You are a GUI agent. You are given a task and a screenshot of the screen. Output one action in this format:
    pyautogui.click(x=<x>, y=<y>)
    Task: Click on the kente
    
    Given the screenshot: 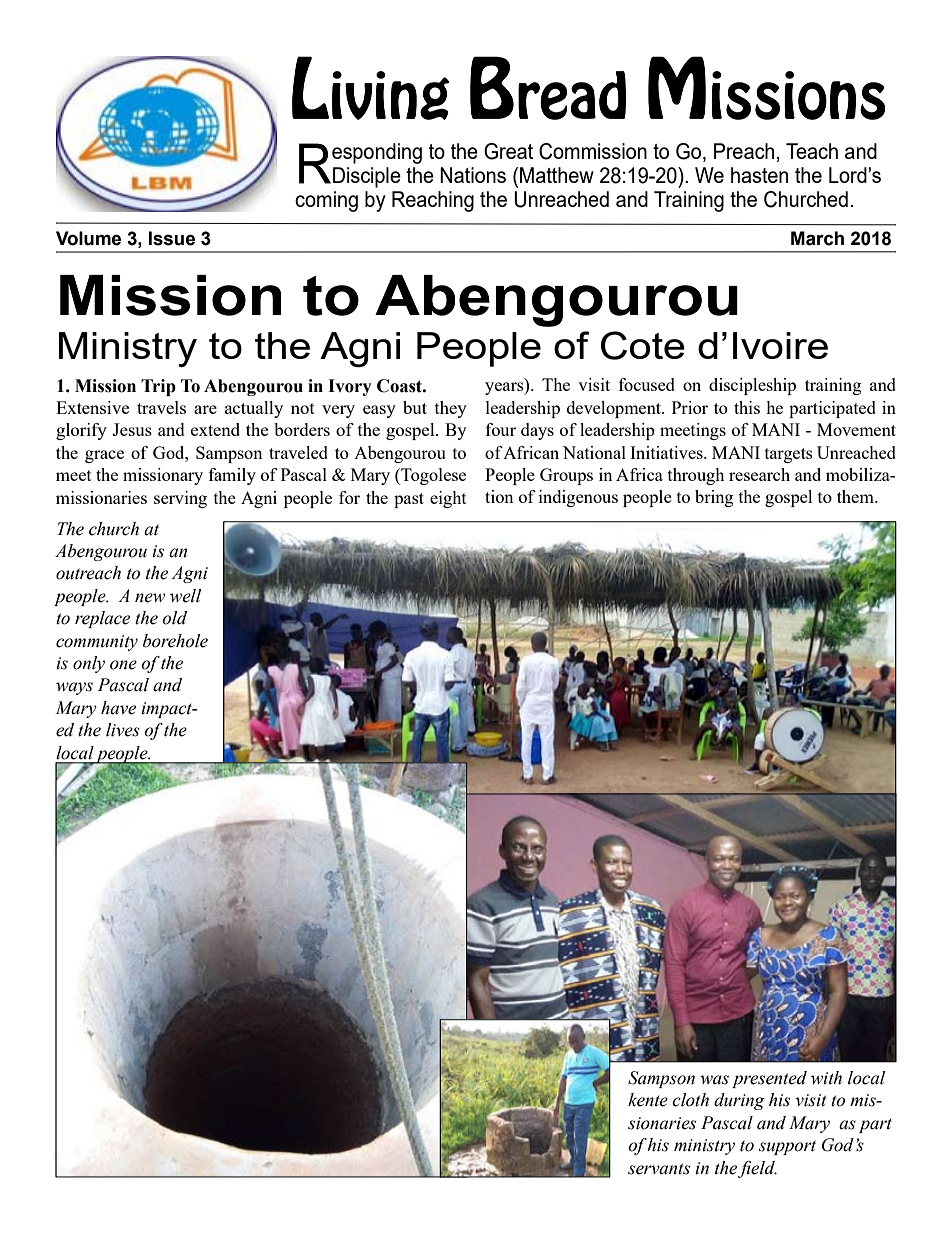 What is the action you would take?
    pyautogui.click(x=648, y=1100)
